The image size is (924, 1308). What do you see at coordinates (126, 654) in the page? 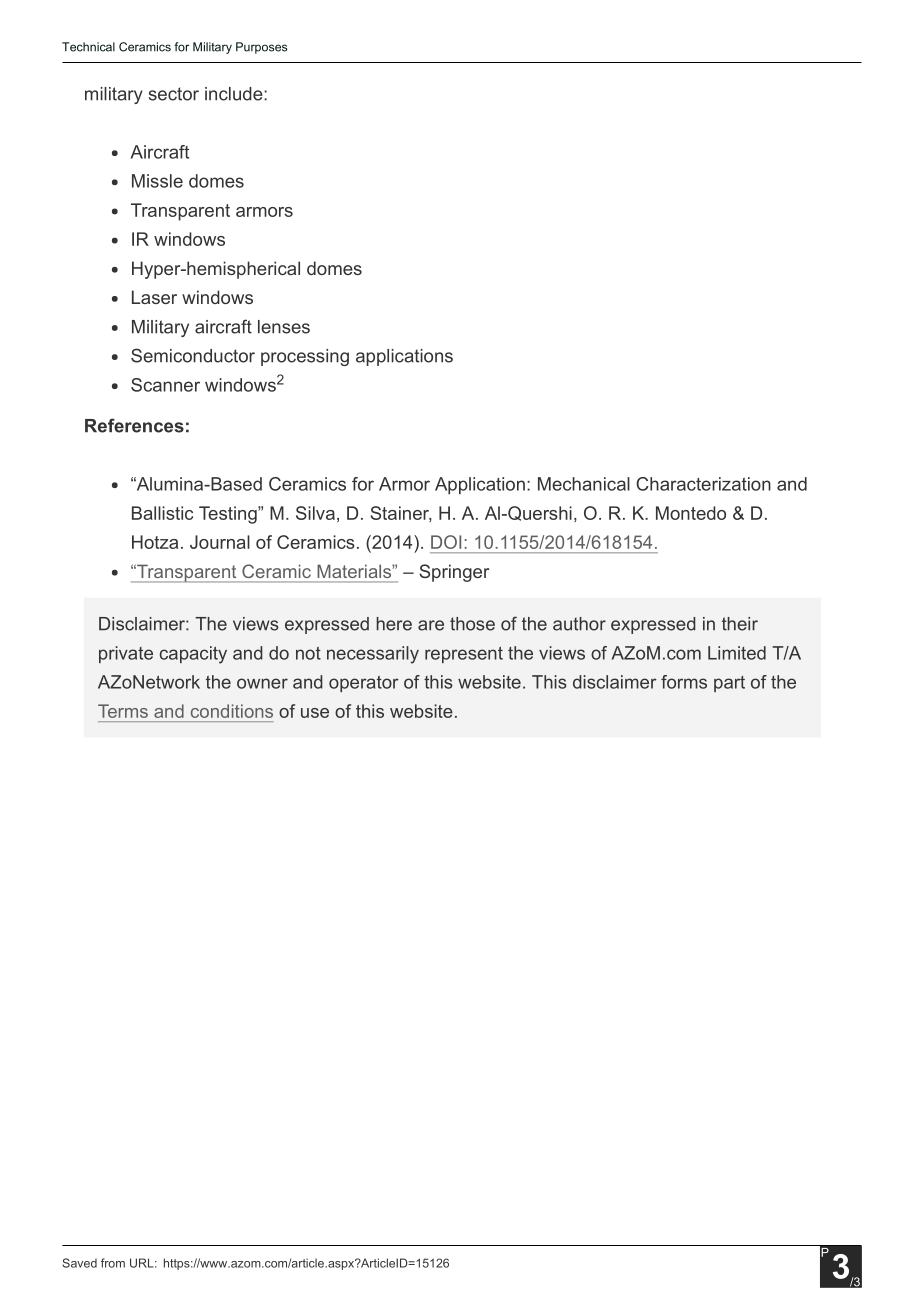
I see `private` at bounding box center [126, 654].
